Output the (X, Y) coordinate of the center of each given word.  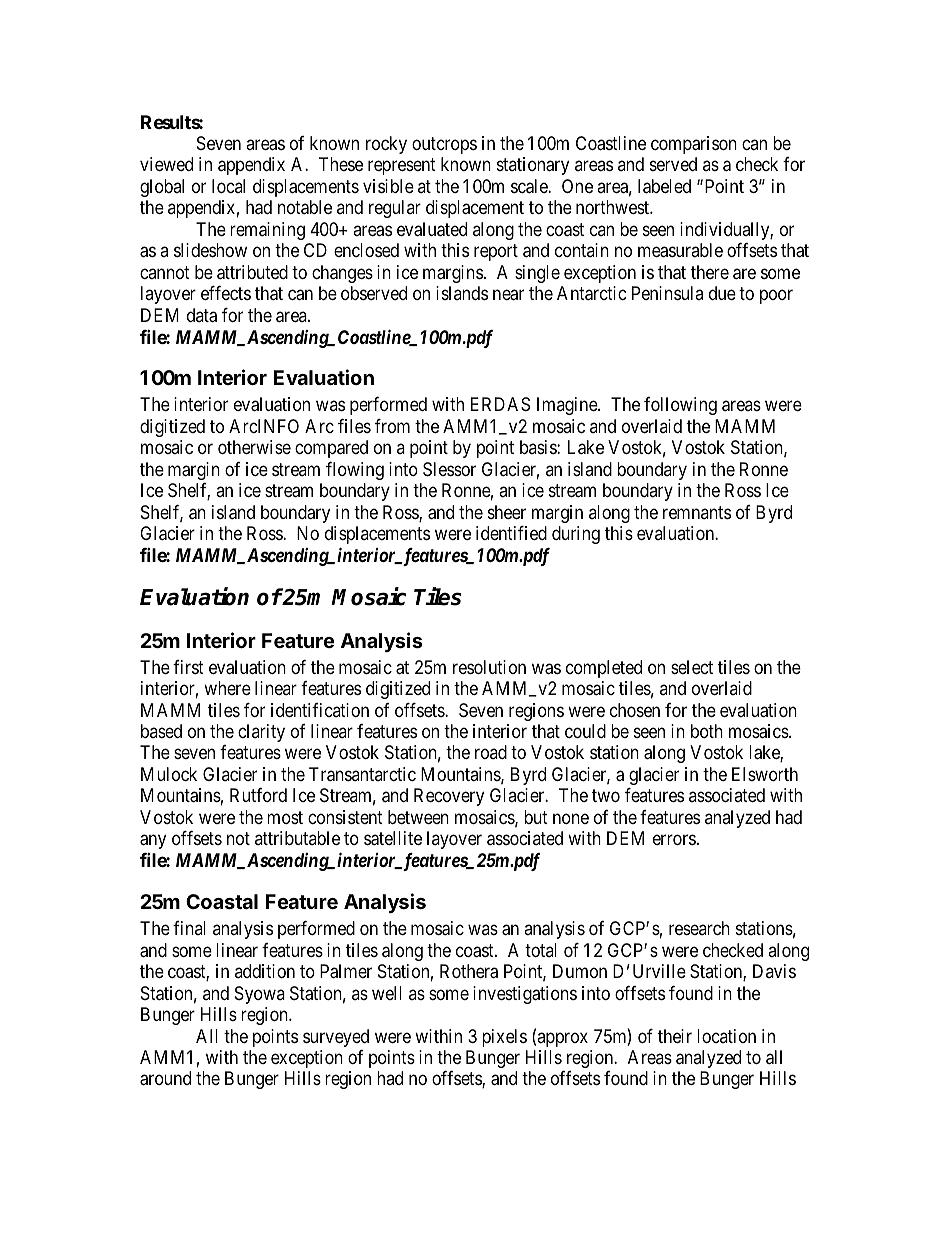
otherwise (254, 447)
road (491, 752)
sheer (507, 512)
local (228, 186)
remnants (697, 512)
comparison (694, 145)
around (165, 1078)
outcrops (444, 145)
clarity (261, 733)
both (707, 731)
